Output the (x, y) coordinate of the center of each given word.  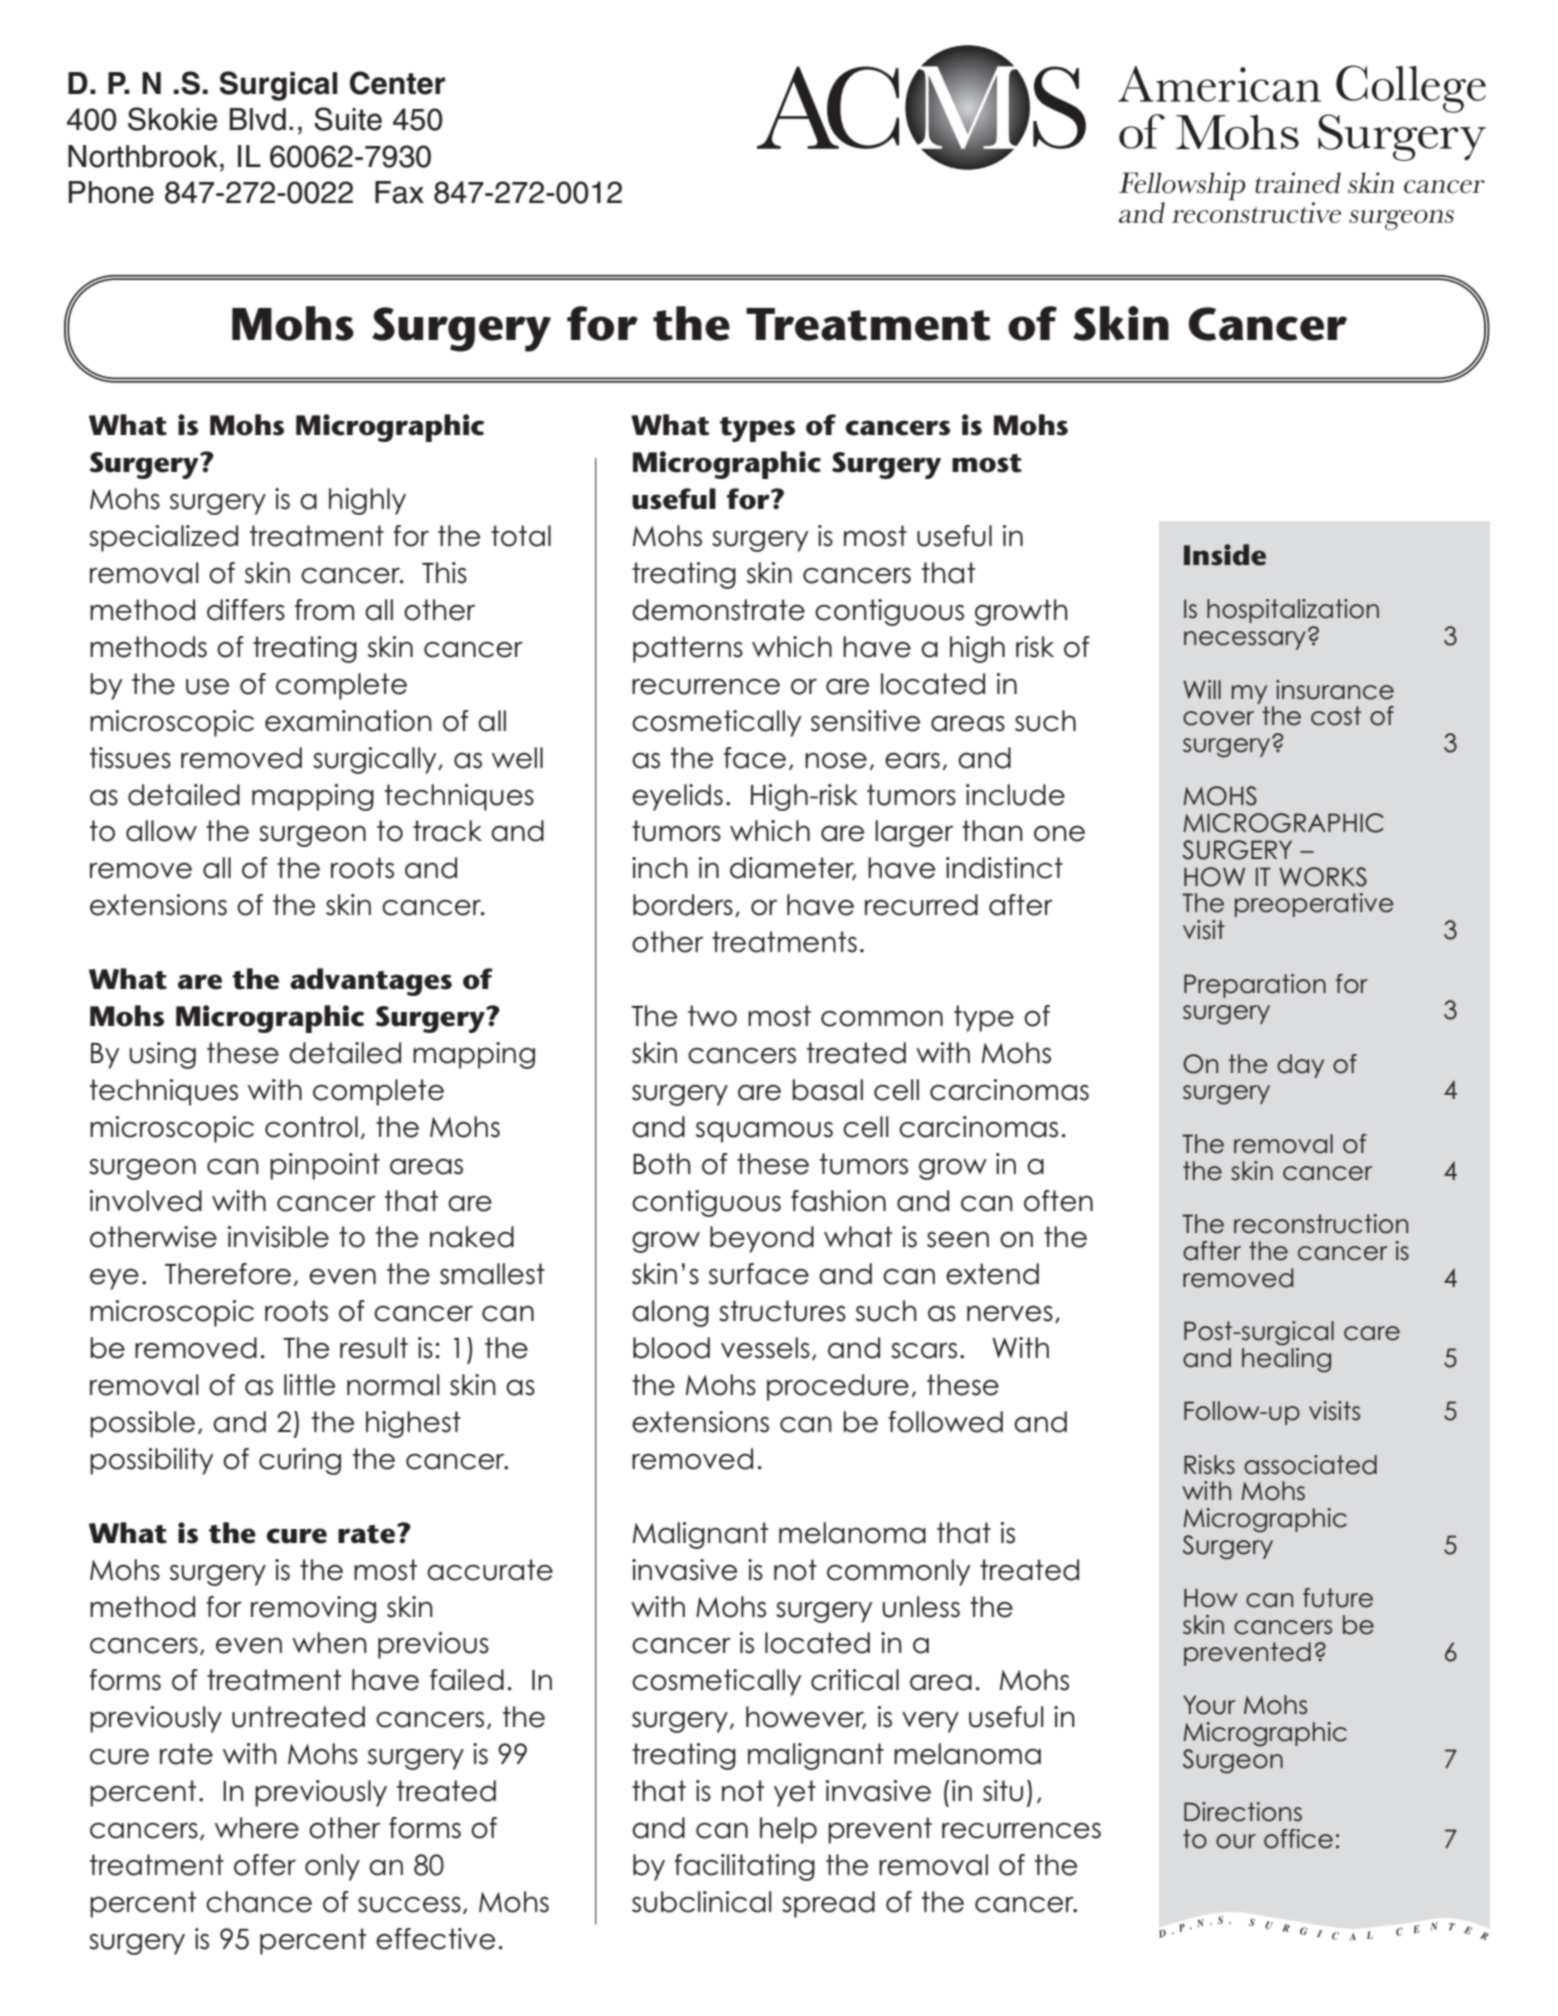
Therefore (228, 1274)
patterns (688, 649)
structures (782, 1311)
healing (1286, 1359)
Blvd (257, 119)
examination (348, 721)
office (1298, 1839)
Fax (399, 192)
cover (1218, 718)
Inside (1225, 555)
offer (265, 1865)
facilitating (744, 1867)
